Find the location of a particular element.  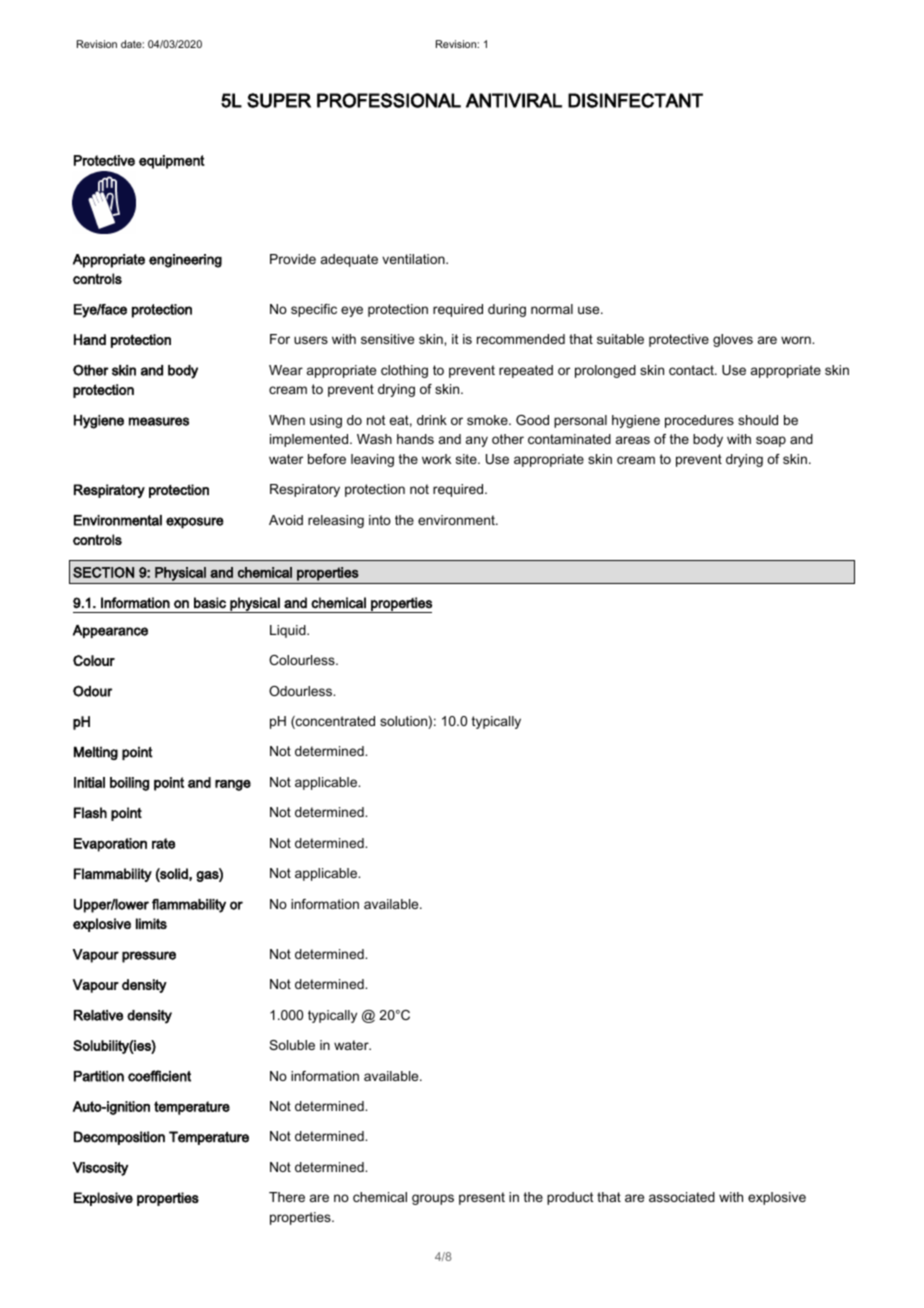

pressure is located at coordinates (149, 957).
